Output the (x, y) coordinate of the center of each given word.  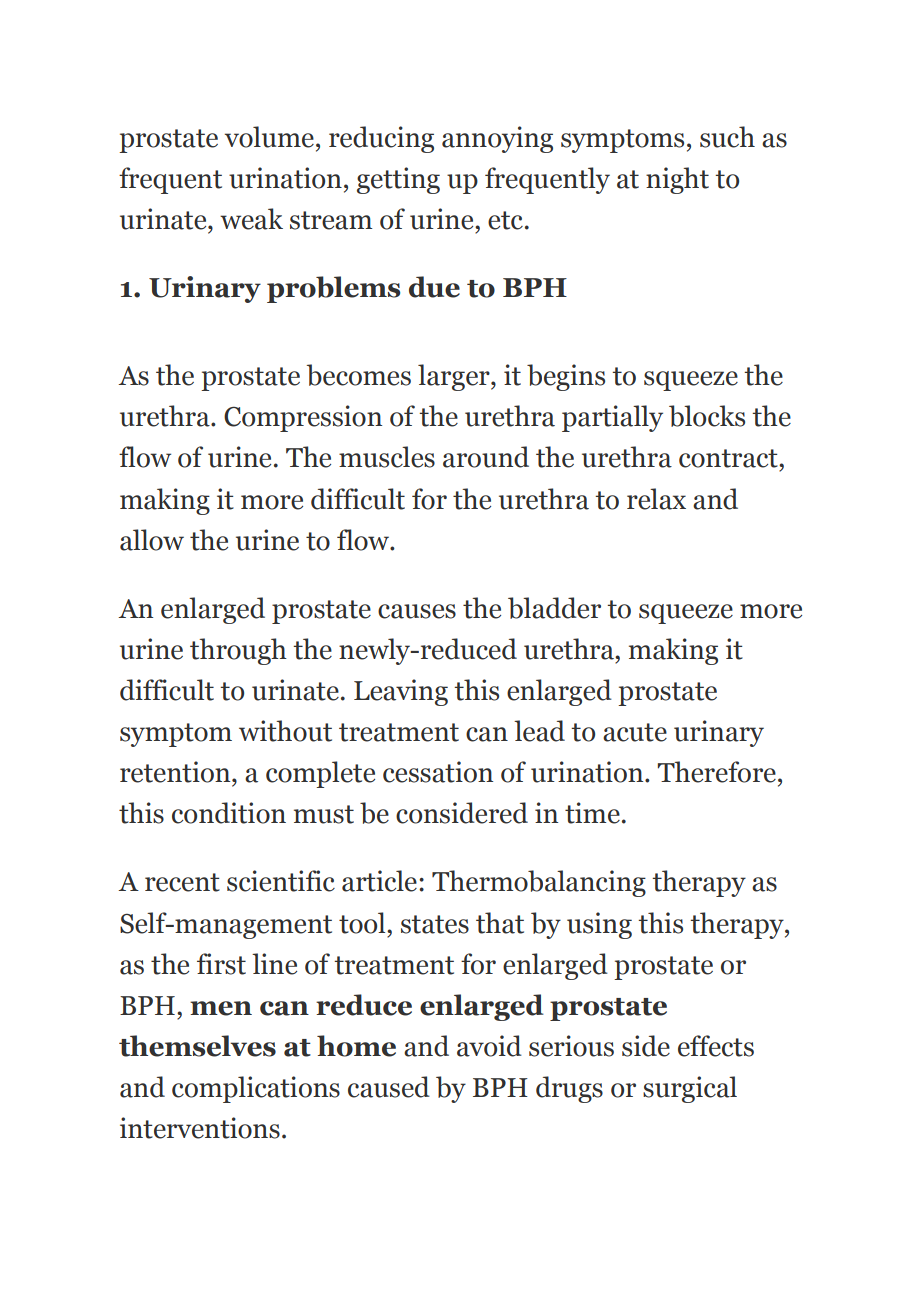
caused (389, 1087)
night (677, 180)
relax (656, 499)
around (486, 457)
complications (256, 1089)
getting (398, 180)
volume (269, 137)
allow (152, 540)
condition (229, 813)
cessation (438, 772)
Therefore (717, 772)
